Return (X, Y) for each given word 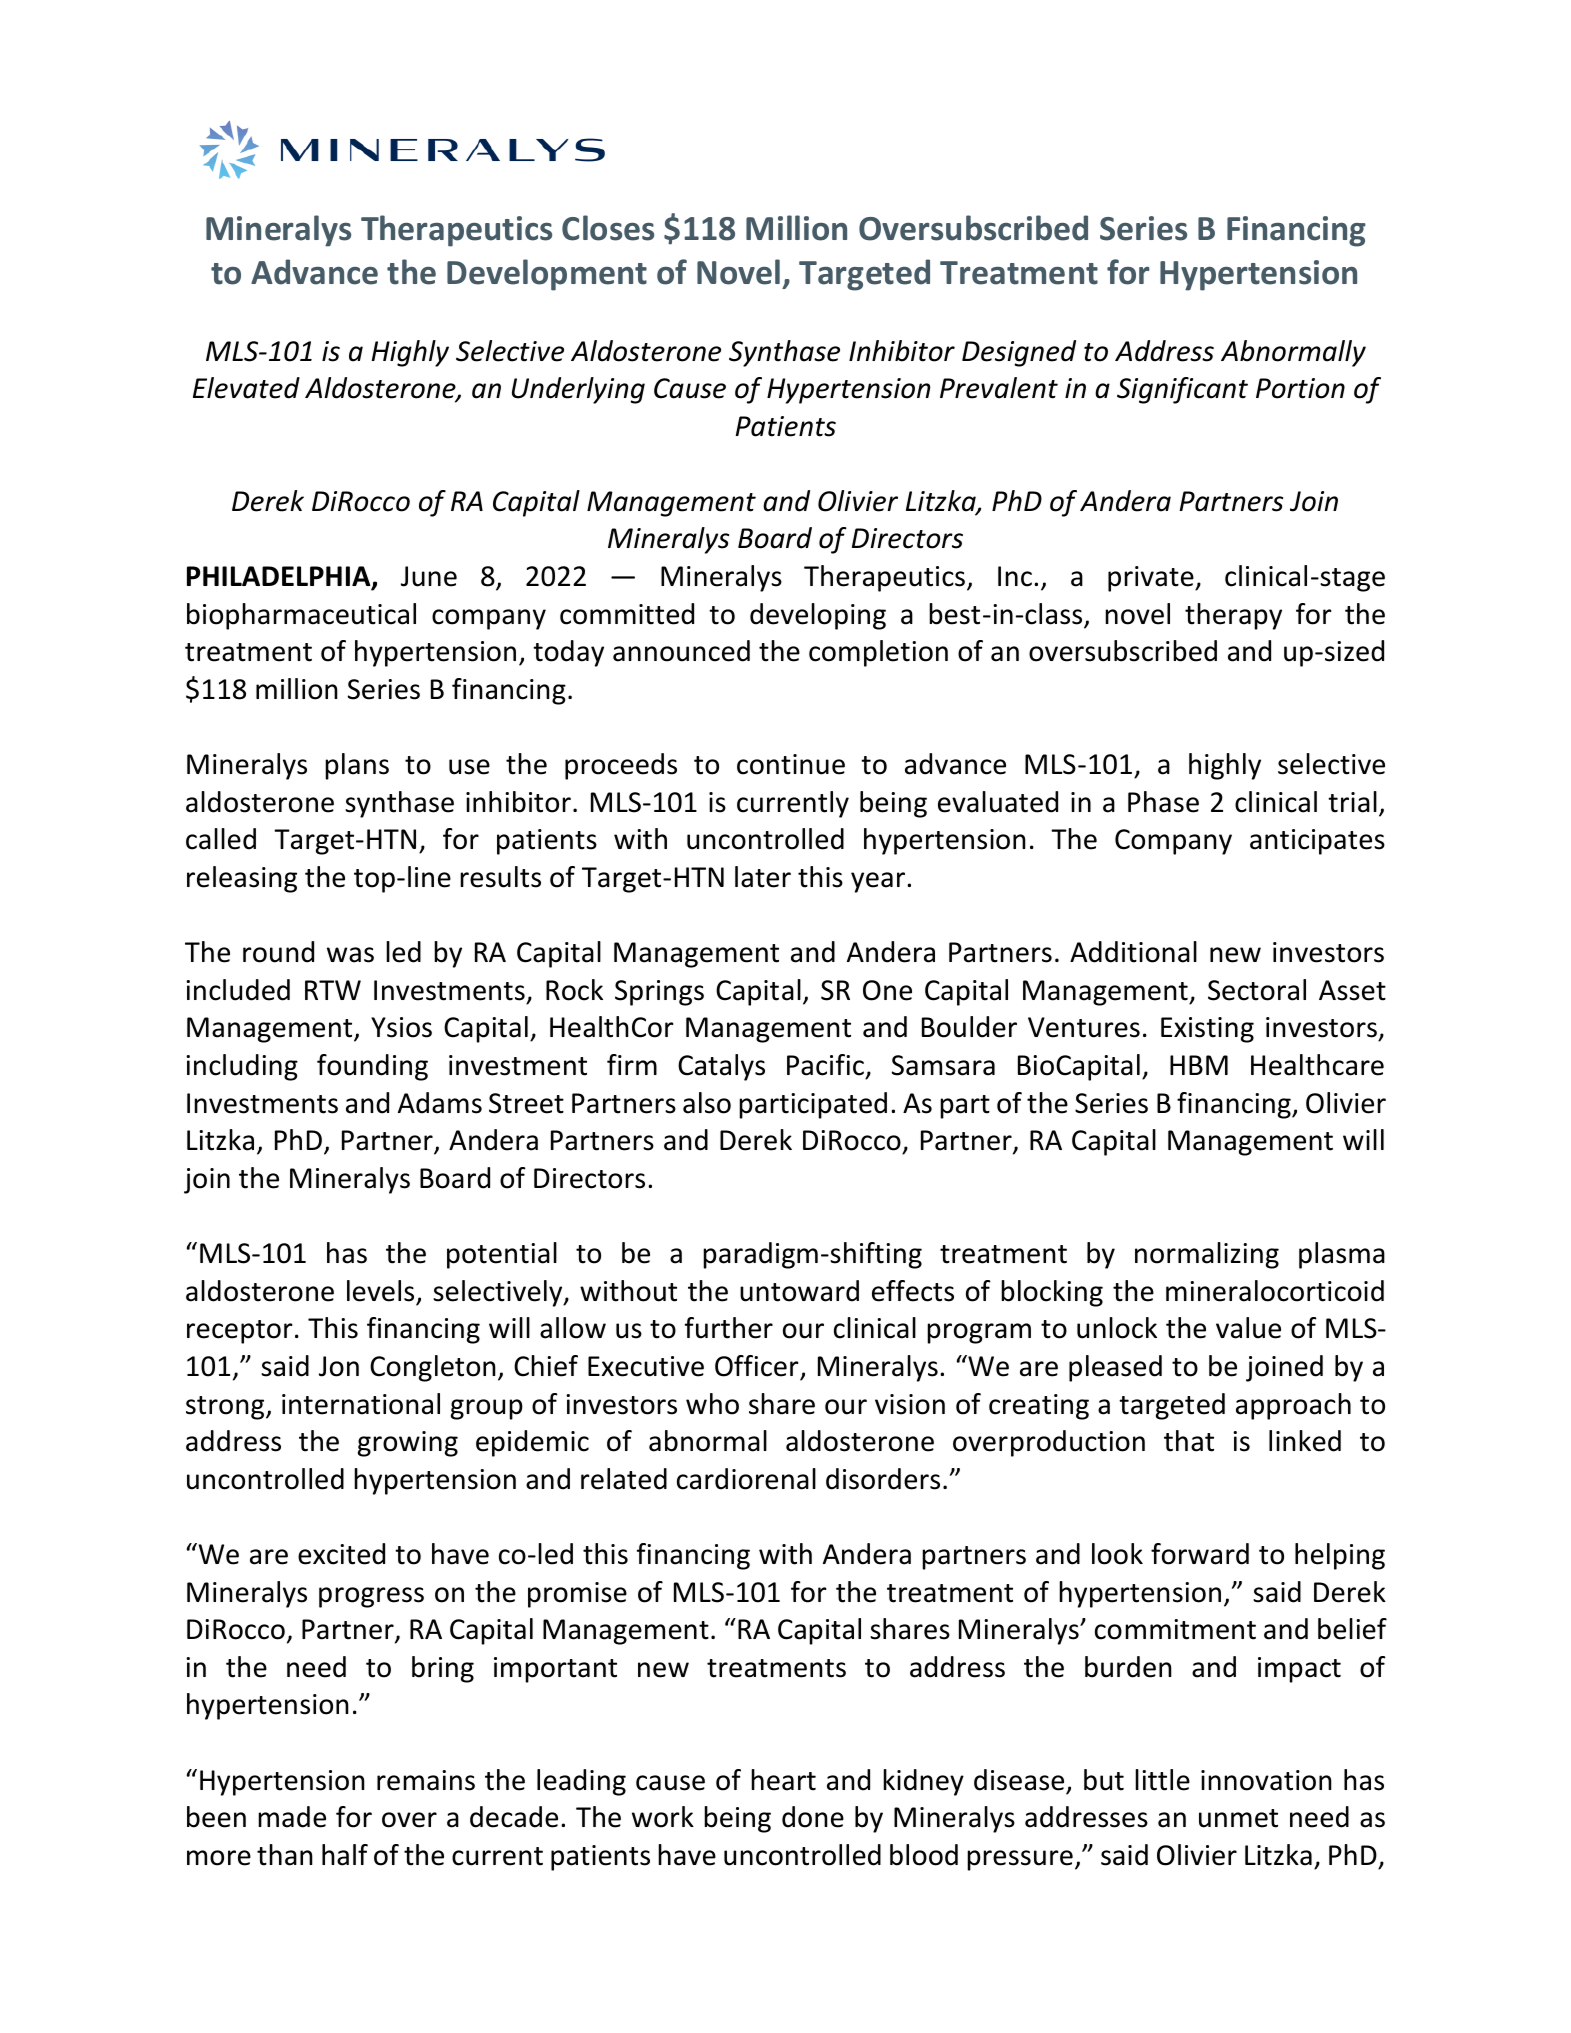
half (345, 1855)
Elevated (246, 388)
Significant (1182, 390)
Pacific (825, 1065)
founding (372, 1067)
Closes (608, 228)
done (813, 1817)
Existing (1207, 1030)
